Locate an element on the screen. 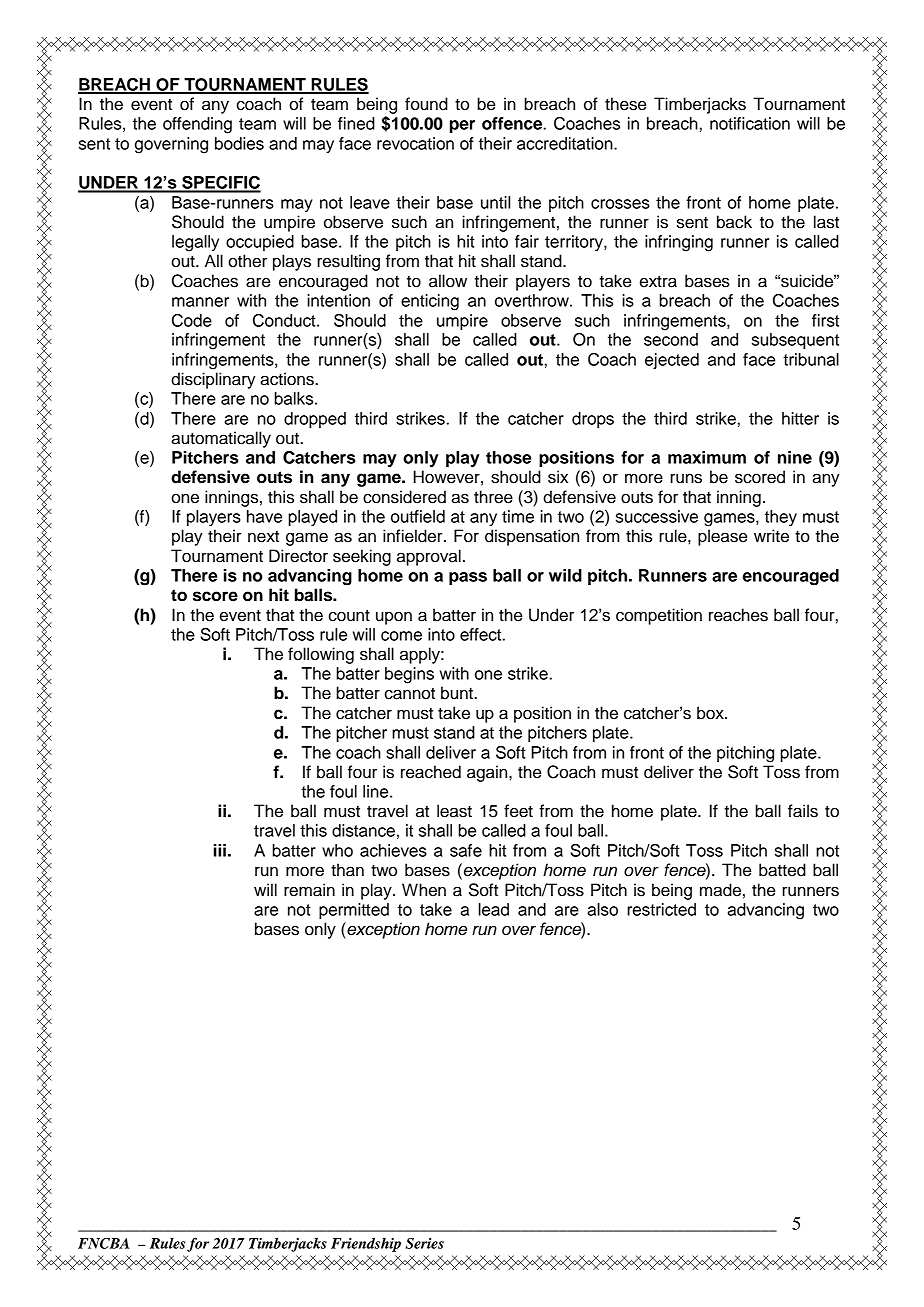 This screenshot has height=1307, width=924. box is located at coordinates (711, 713).
